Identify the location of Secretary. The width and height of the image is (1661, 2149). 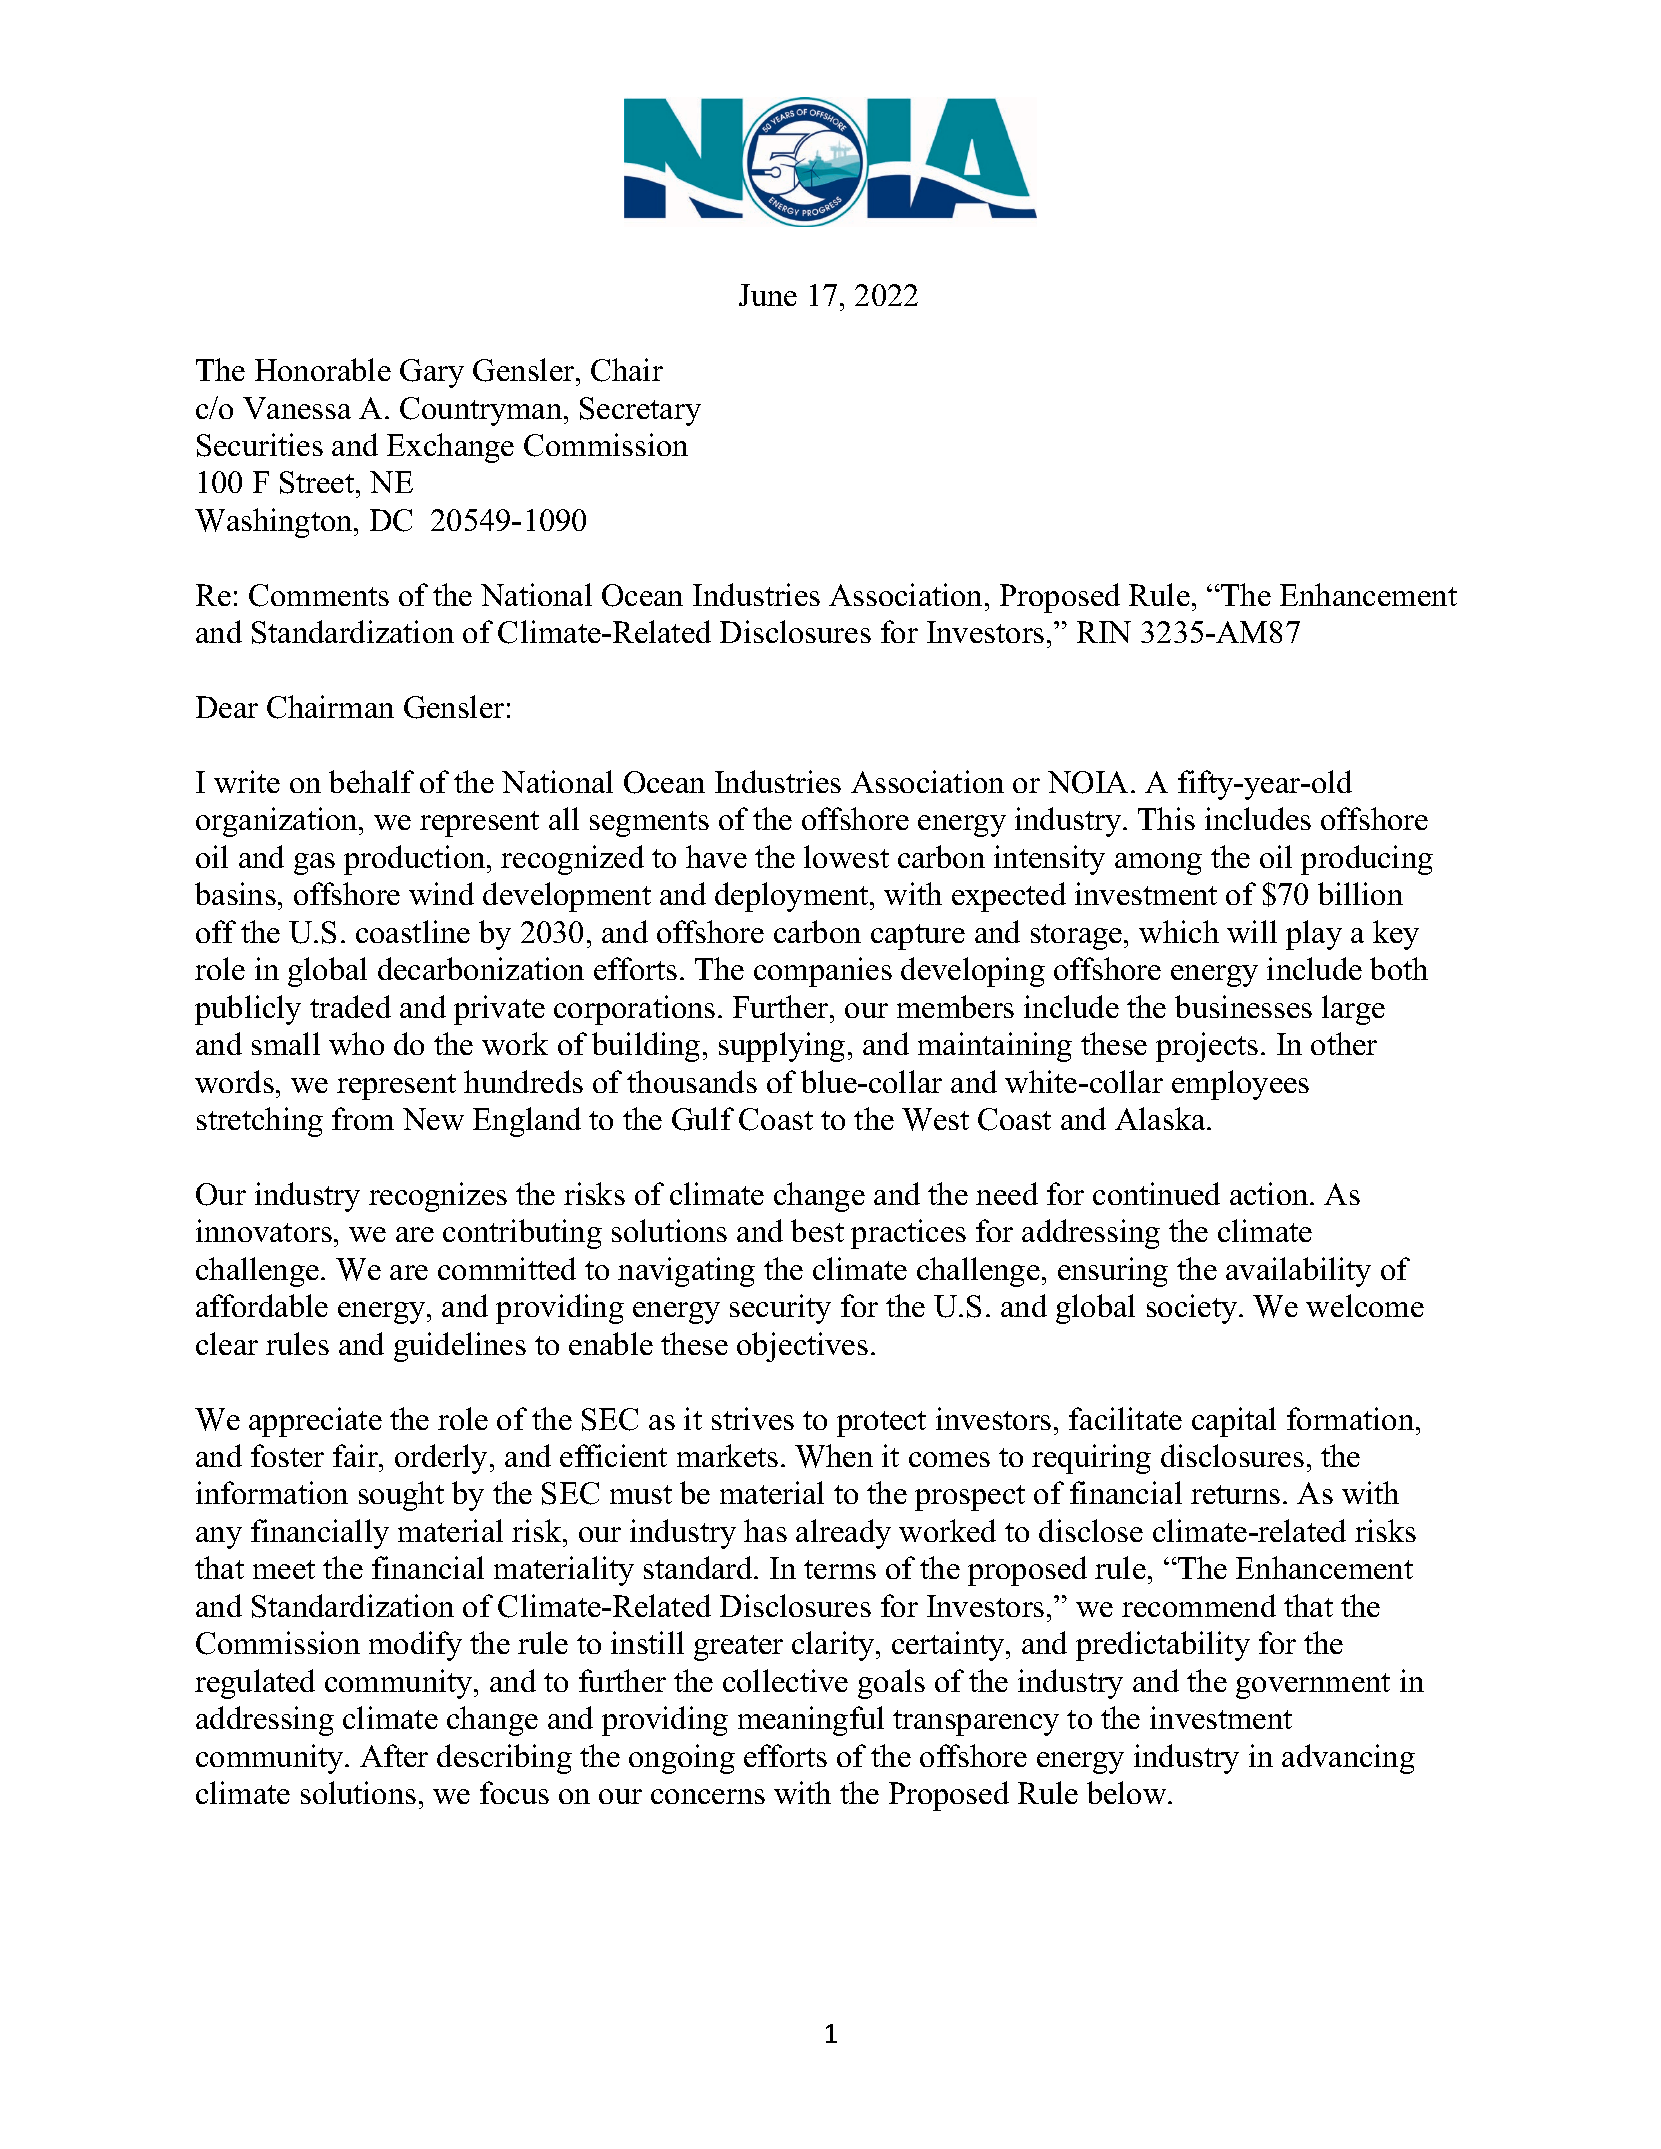
(640, 411).
